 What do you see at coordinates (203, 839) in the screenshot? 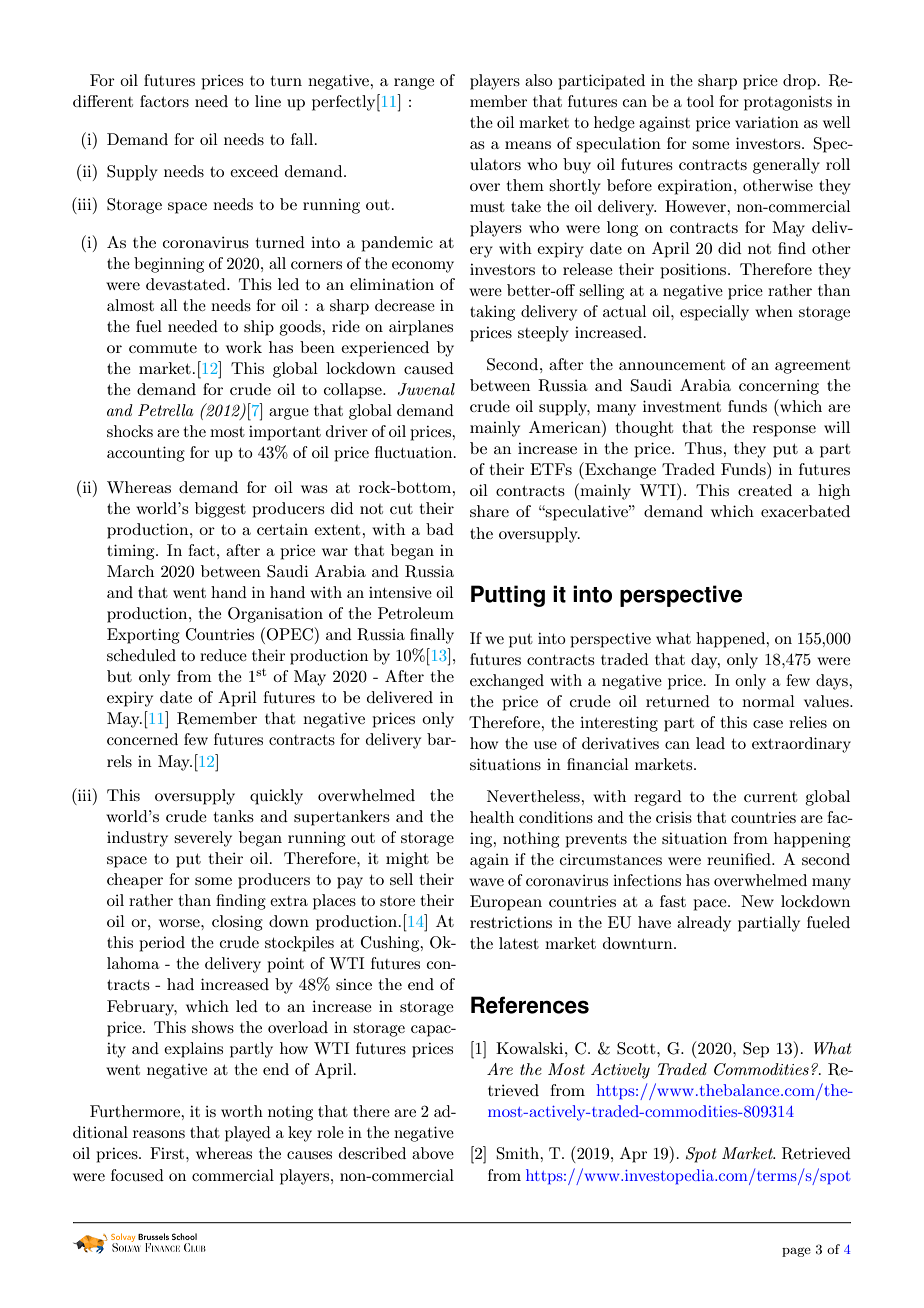
I see `severely` at bounding box center [203, 839].
